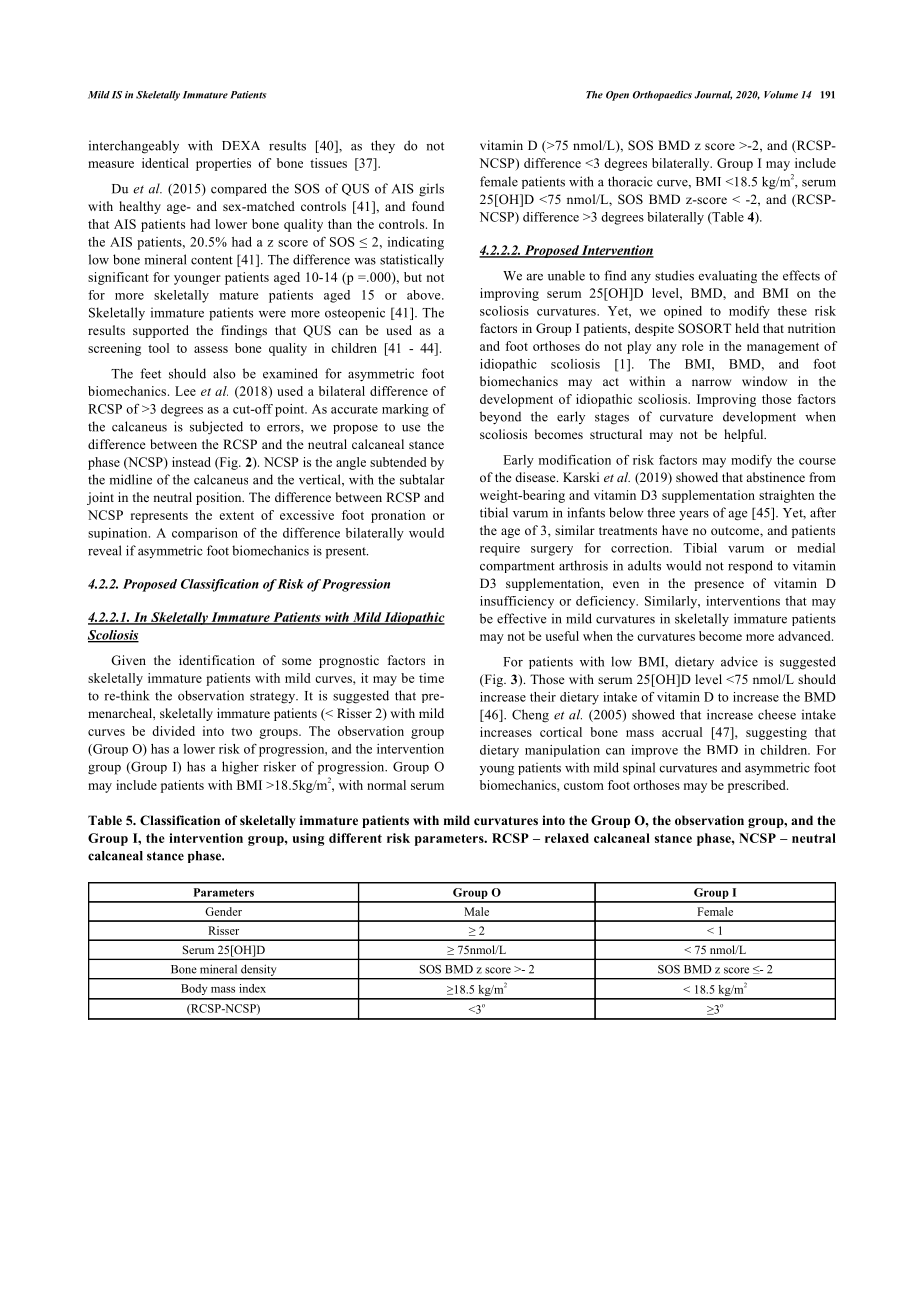 The height and width of the document is (1308, 924). I want to click on divided, so click(173, 731).
